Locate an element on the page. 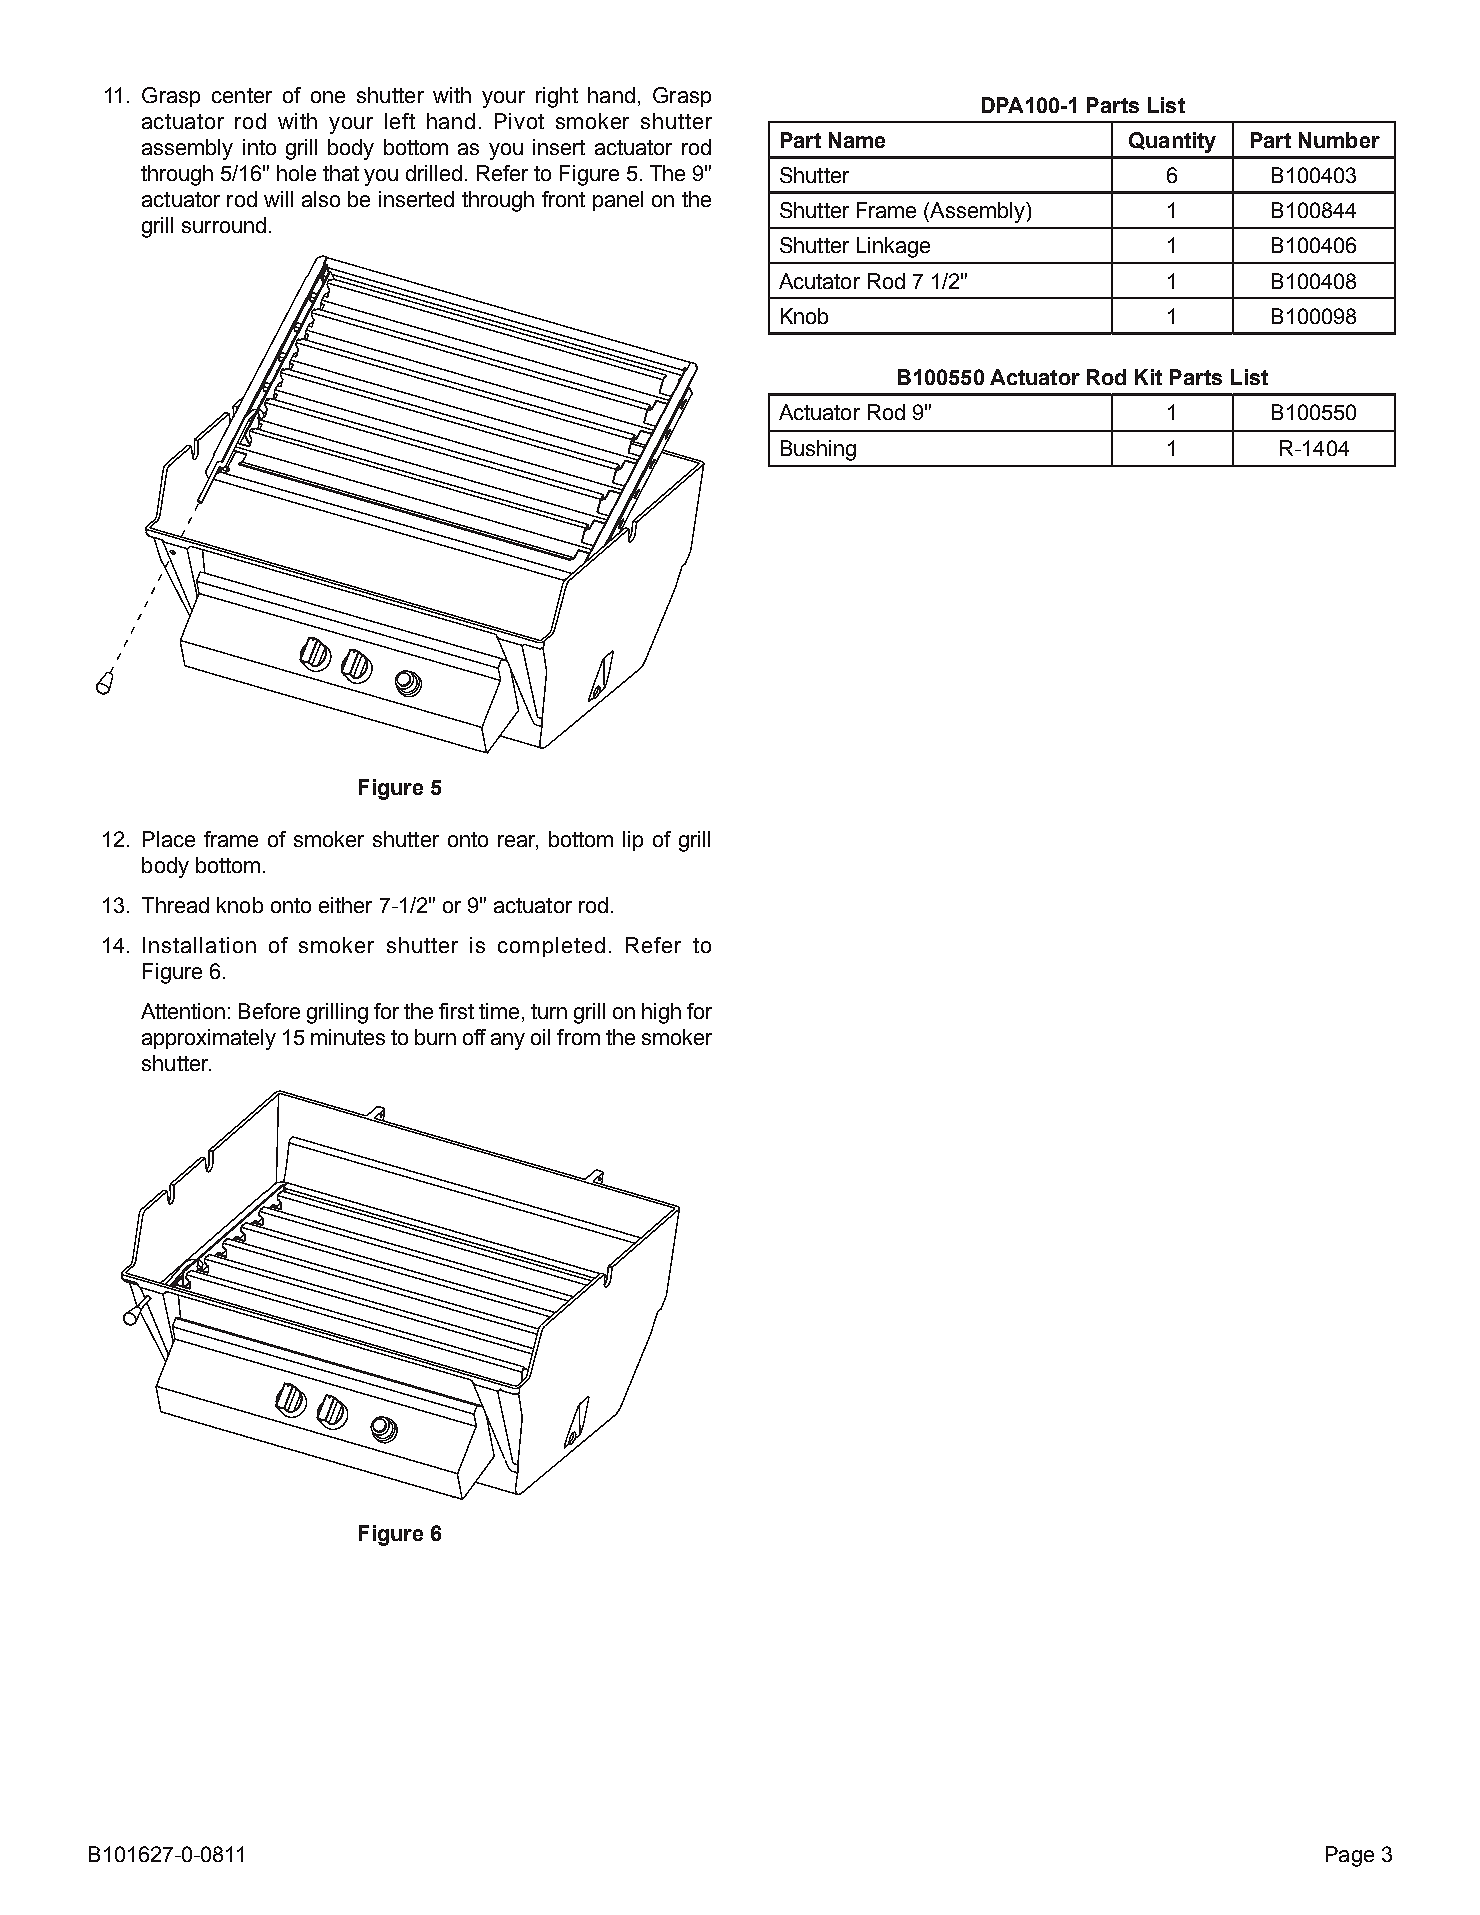  hole is located at coordinates (296, 173).
